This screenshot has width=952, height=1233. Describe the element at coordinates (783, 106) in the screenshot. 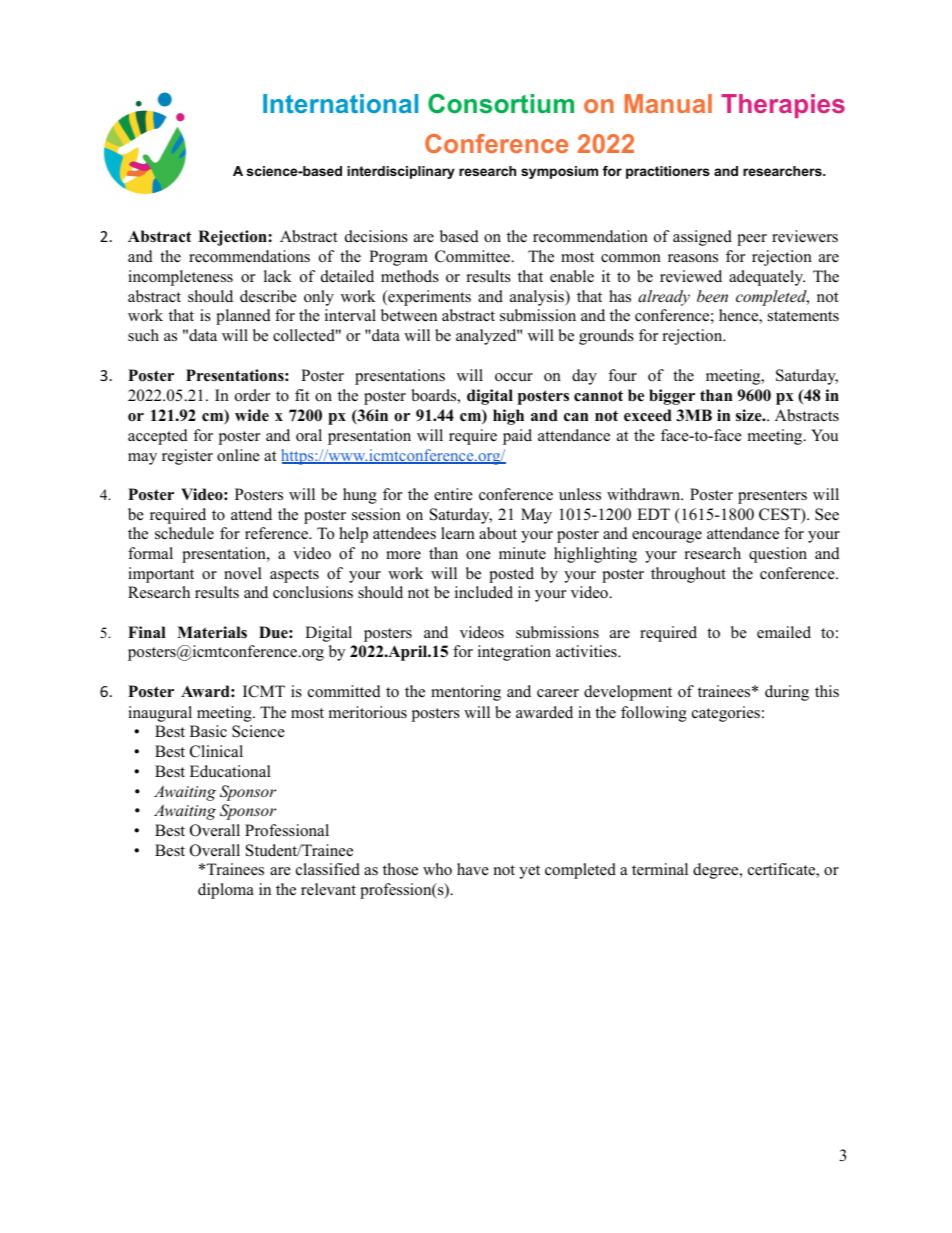

I see `Therapies` at that location.
